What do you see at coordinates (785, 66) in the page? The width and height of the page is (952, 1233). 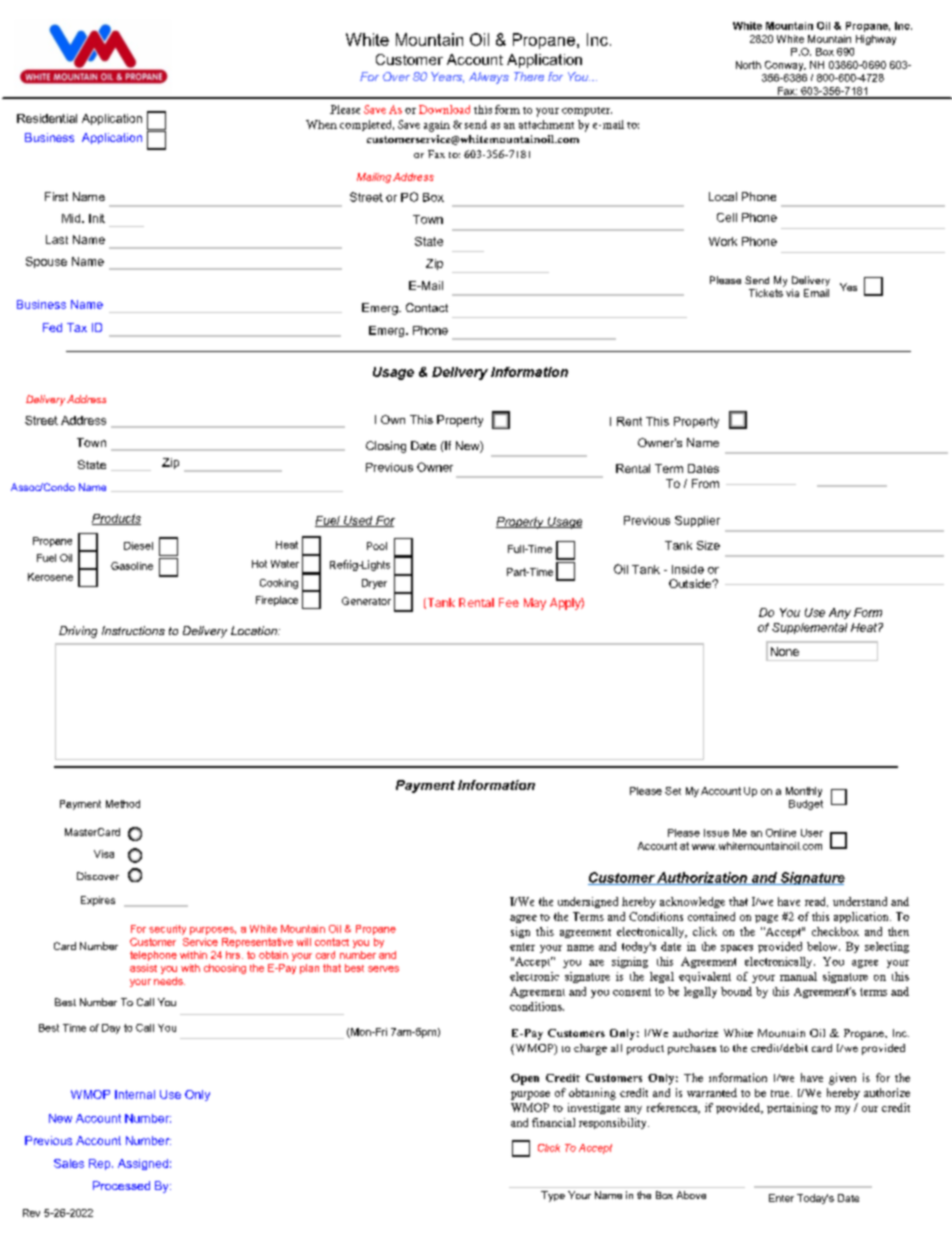 I see `Conway` at bounding box center [785, 66].
